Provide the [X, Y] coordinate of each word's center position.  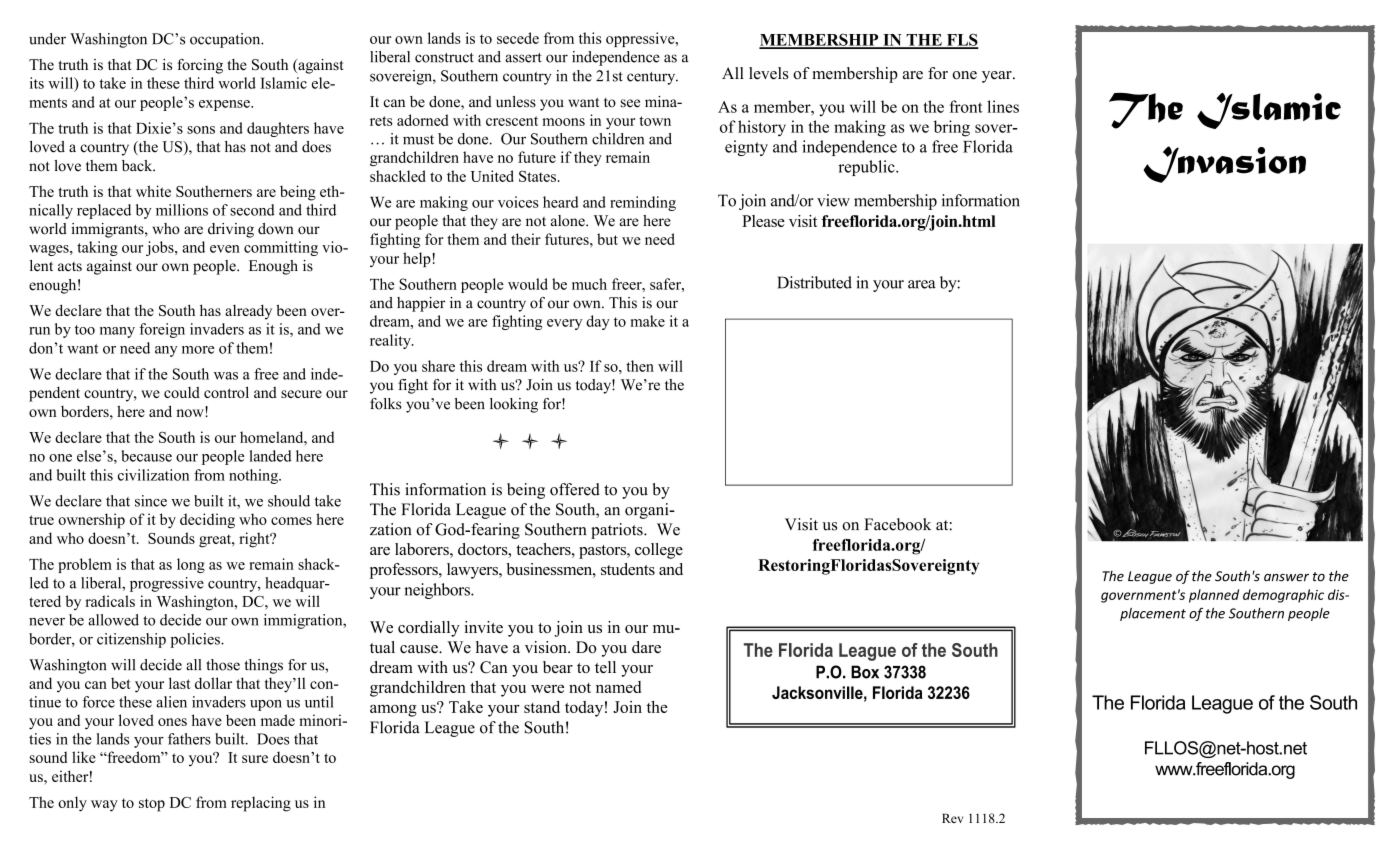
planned [1214, 596]
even [225, 249]
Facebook [897, 524]
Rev [952, 818]
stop [152, 805]
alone [569, 221]
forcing [200, 66]
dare [646, 647]
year [998, 77]
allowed [113, 620]
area [922, 284]
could [182, 392]
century [652, 78]
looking [514, 405]
